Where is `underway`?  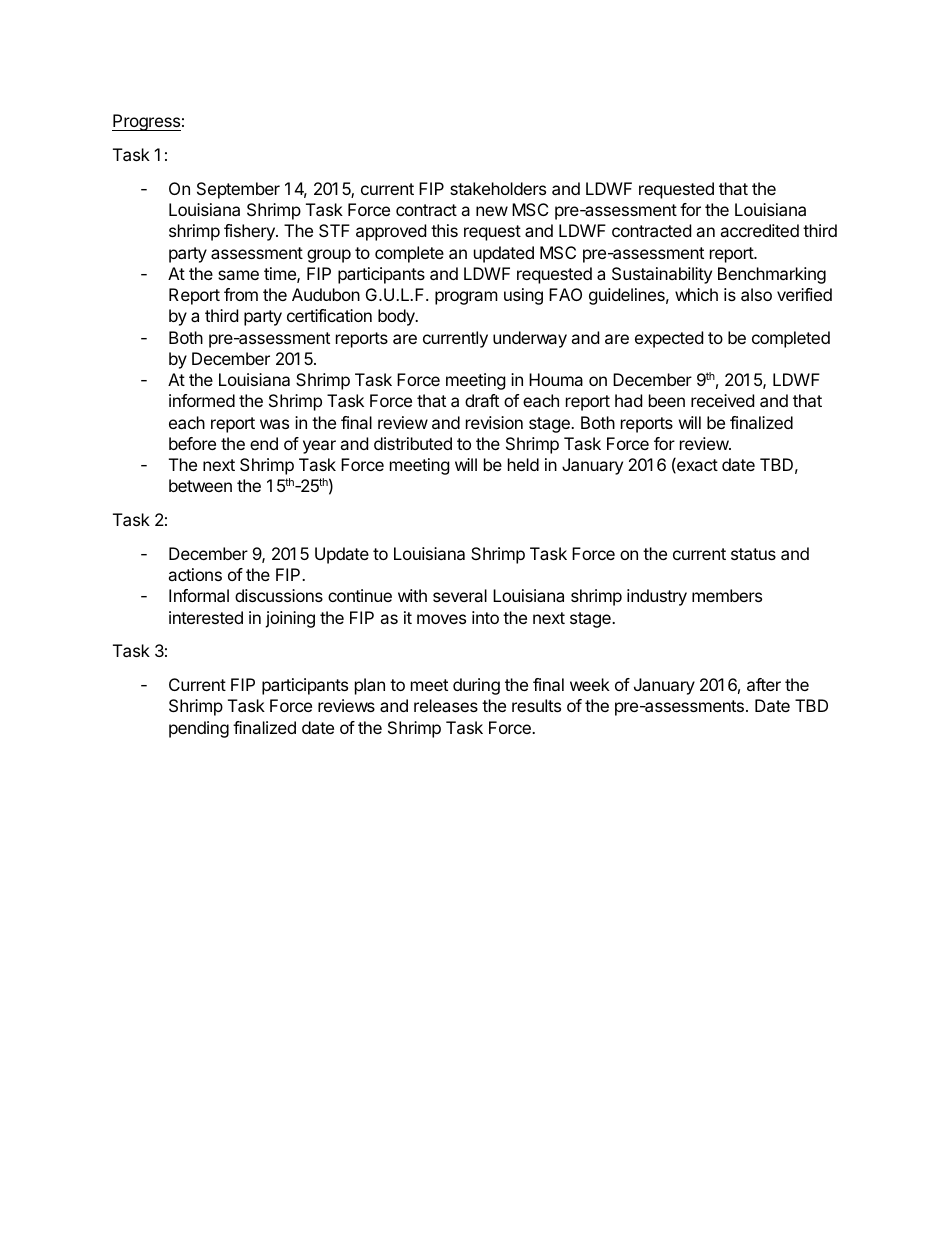
underway is located at coordinates (530, 339).
